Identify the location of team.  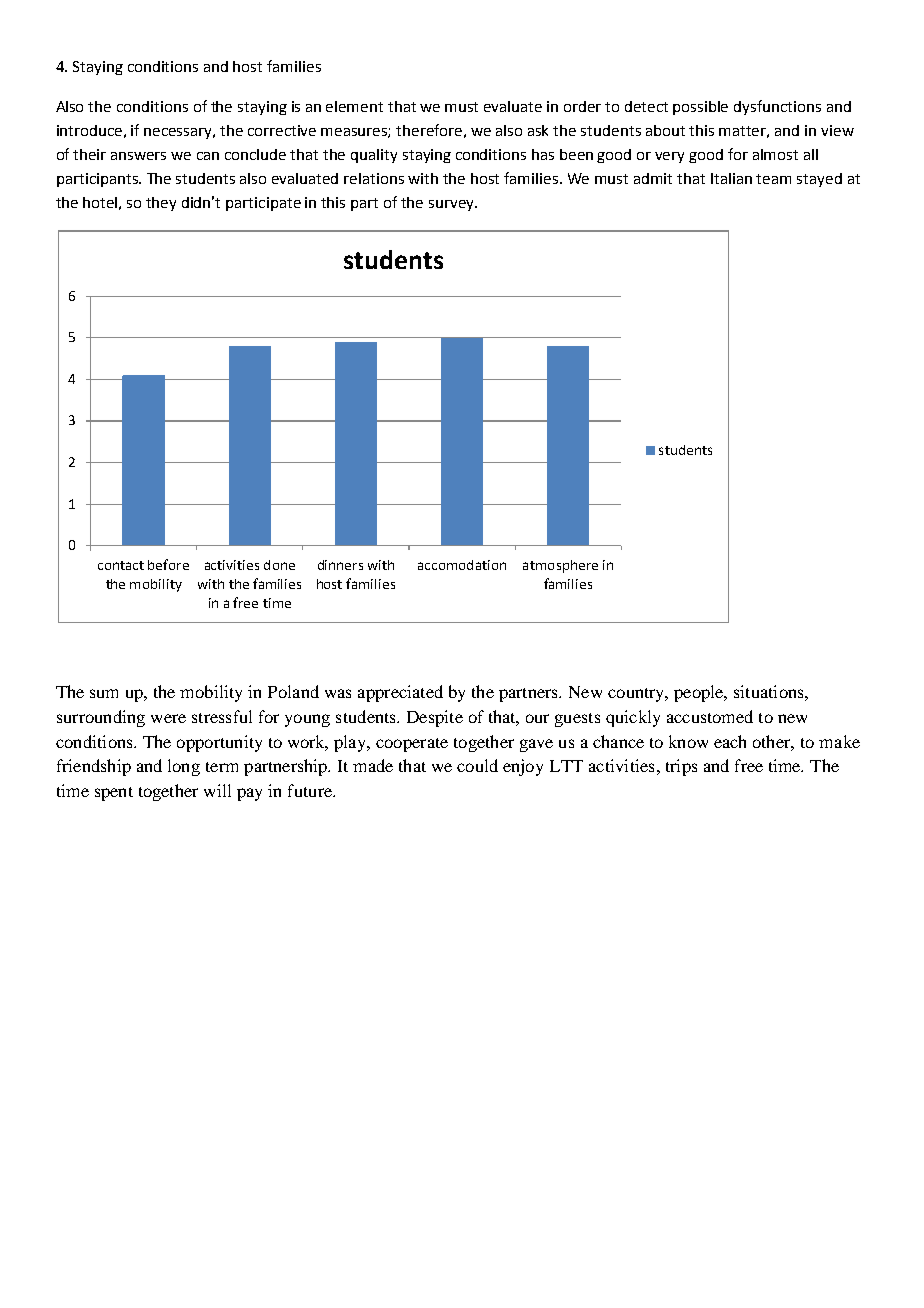
(773, 179).
